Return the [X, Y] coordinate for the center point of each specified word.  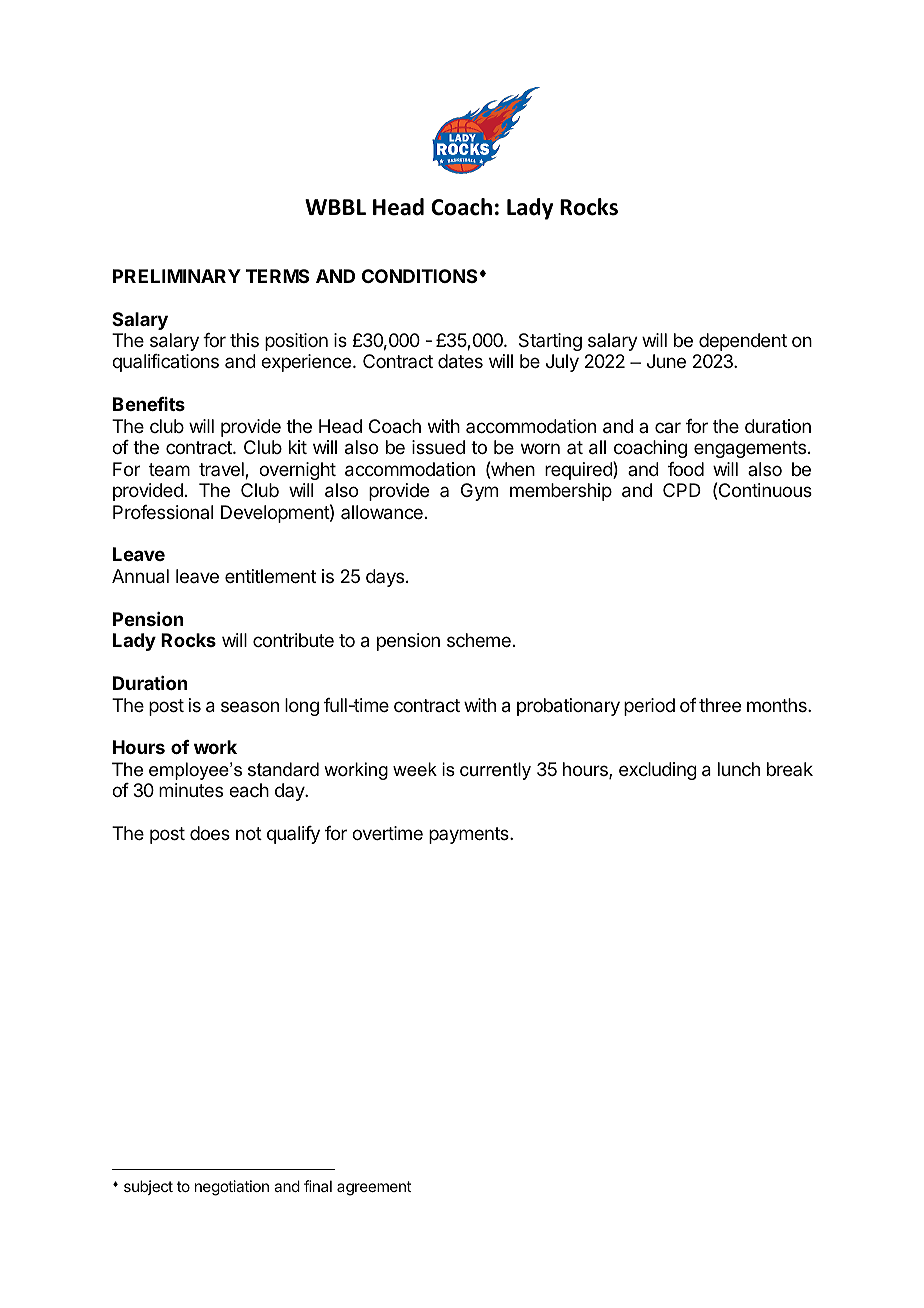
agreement [374, 1188]
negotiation [232, 1188]
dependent [743, 342]
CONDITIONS [419, 276]
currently [495, 771]
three [720, 705]
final [318, 1186]
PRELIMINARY [177, 276]
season [250, 706]
